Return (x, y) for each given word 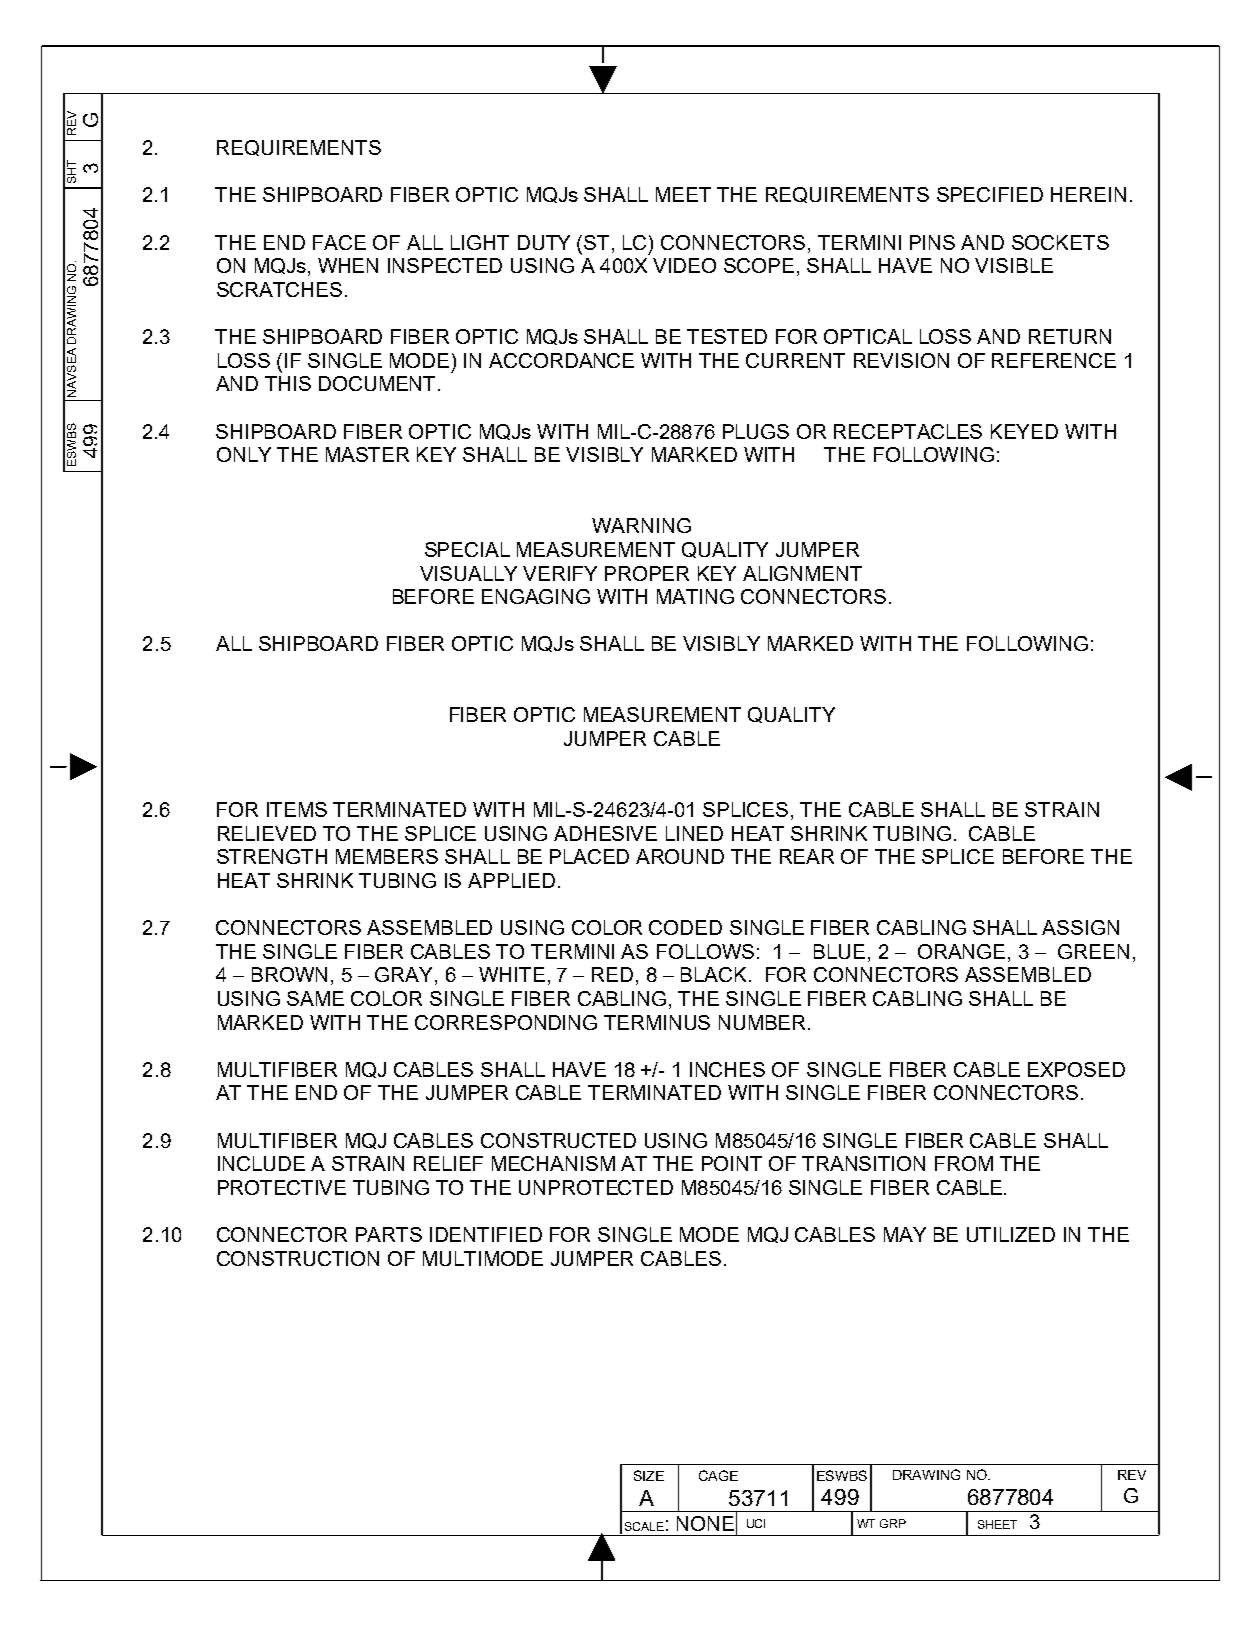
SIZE (649, 1475)
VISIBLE (1014, 265)
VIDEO (684, 265)
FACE (339, 242)
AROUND (680, 856)
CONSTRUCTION (298, 1258)
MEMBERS (387, 856)
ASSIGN (1080, 927)
